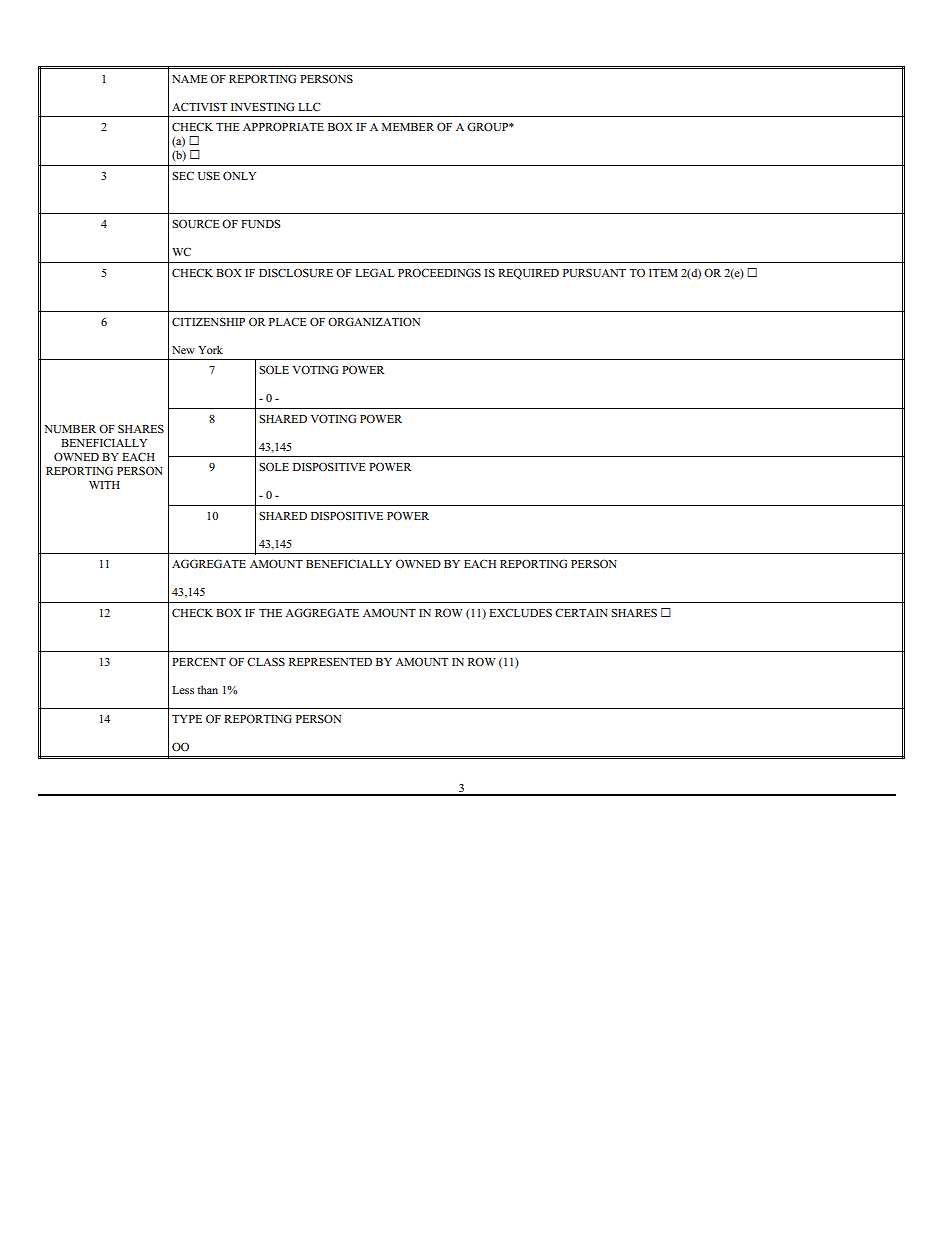  Describe the element at coordinates (581, 613) in the screenshot. I see `CERTAIN` at that location.
